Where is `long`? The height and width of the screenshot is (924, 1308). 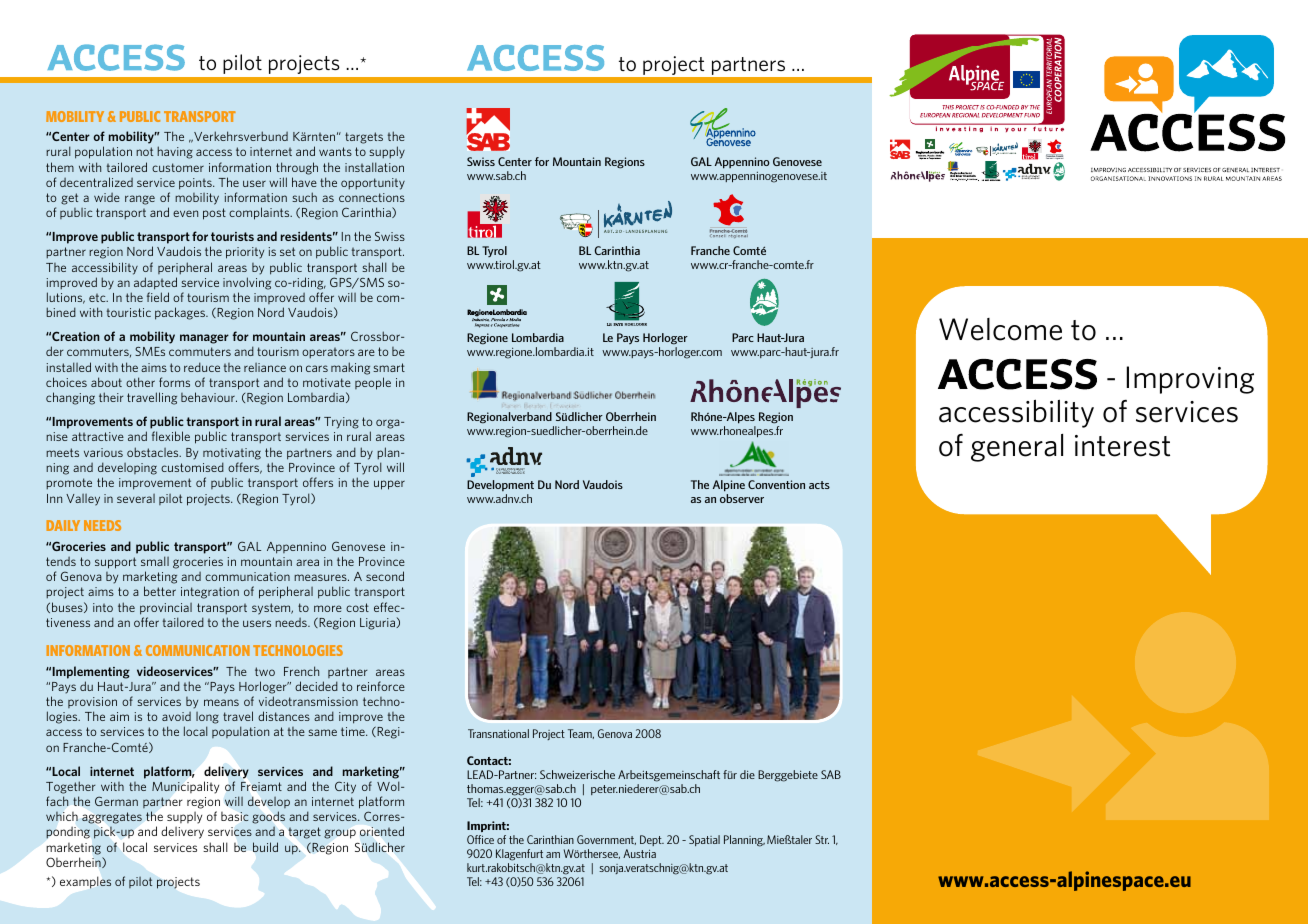 long is located at coordinates (207, 719).
